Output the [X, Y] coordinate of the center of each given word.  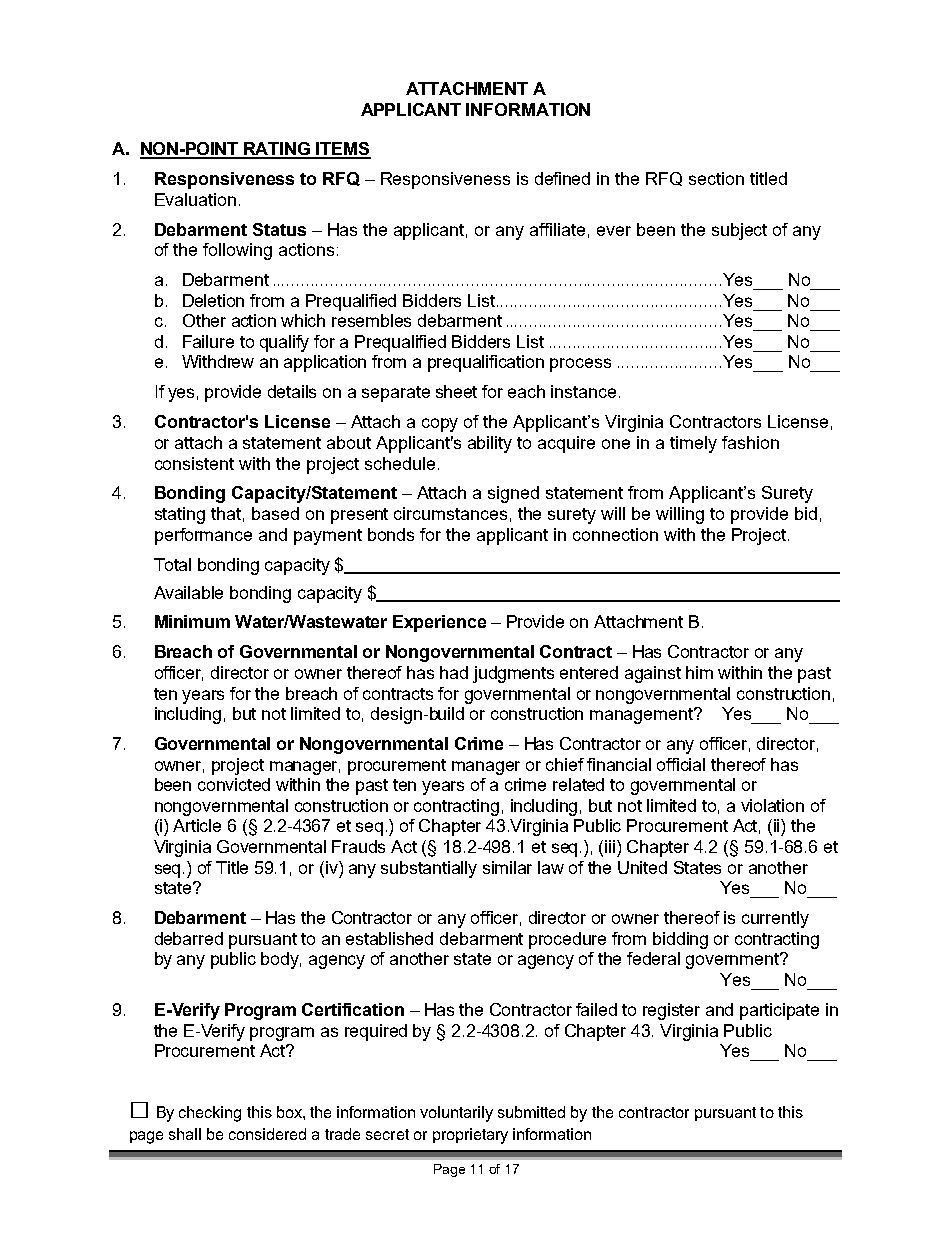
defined [562, 178]
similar [507, 867]
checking [210, 1114]
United [642, 867]
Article [197, 825]
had [454, 672]
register [671, 1011]
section [716, 178]
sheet [456, 391]
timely [693, 444]
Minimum [192, 621]
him [699, 672]
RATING [278, 150]
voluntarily [456, 1114]
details [292, 391]
